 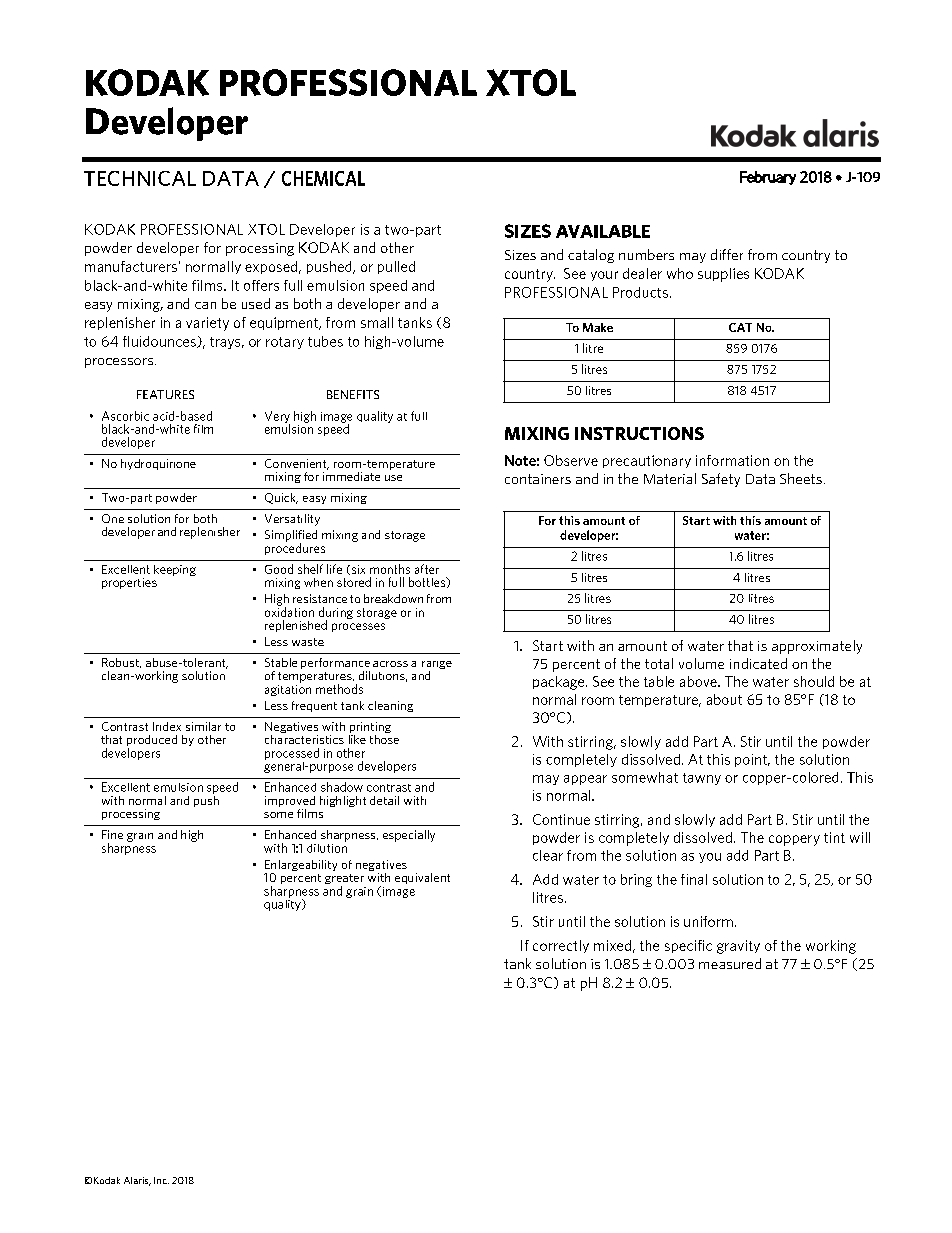 What do you see at coordinates (288, 689) in the screenshot?
I see `agitation` at bounding box center [288, 689].
